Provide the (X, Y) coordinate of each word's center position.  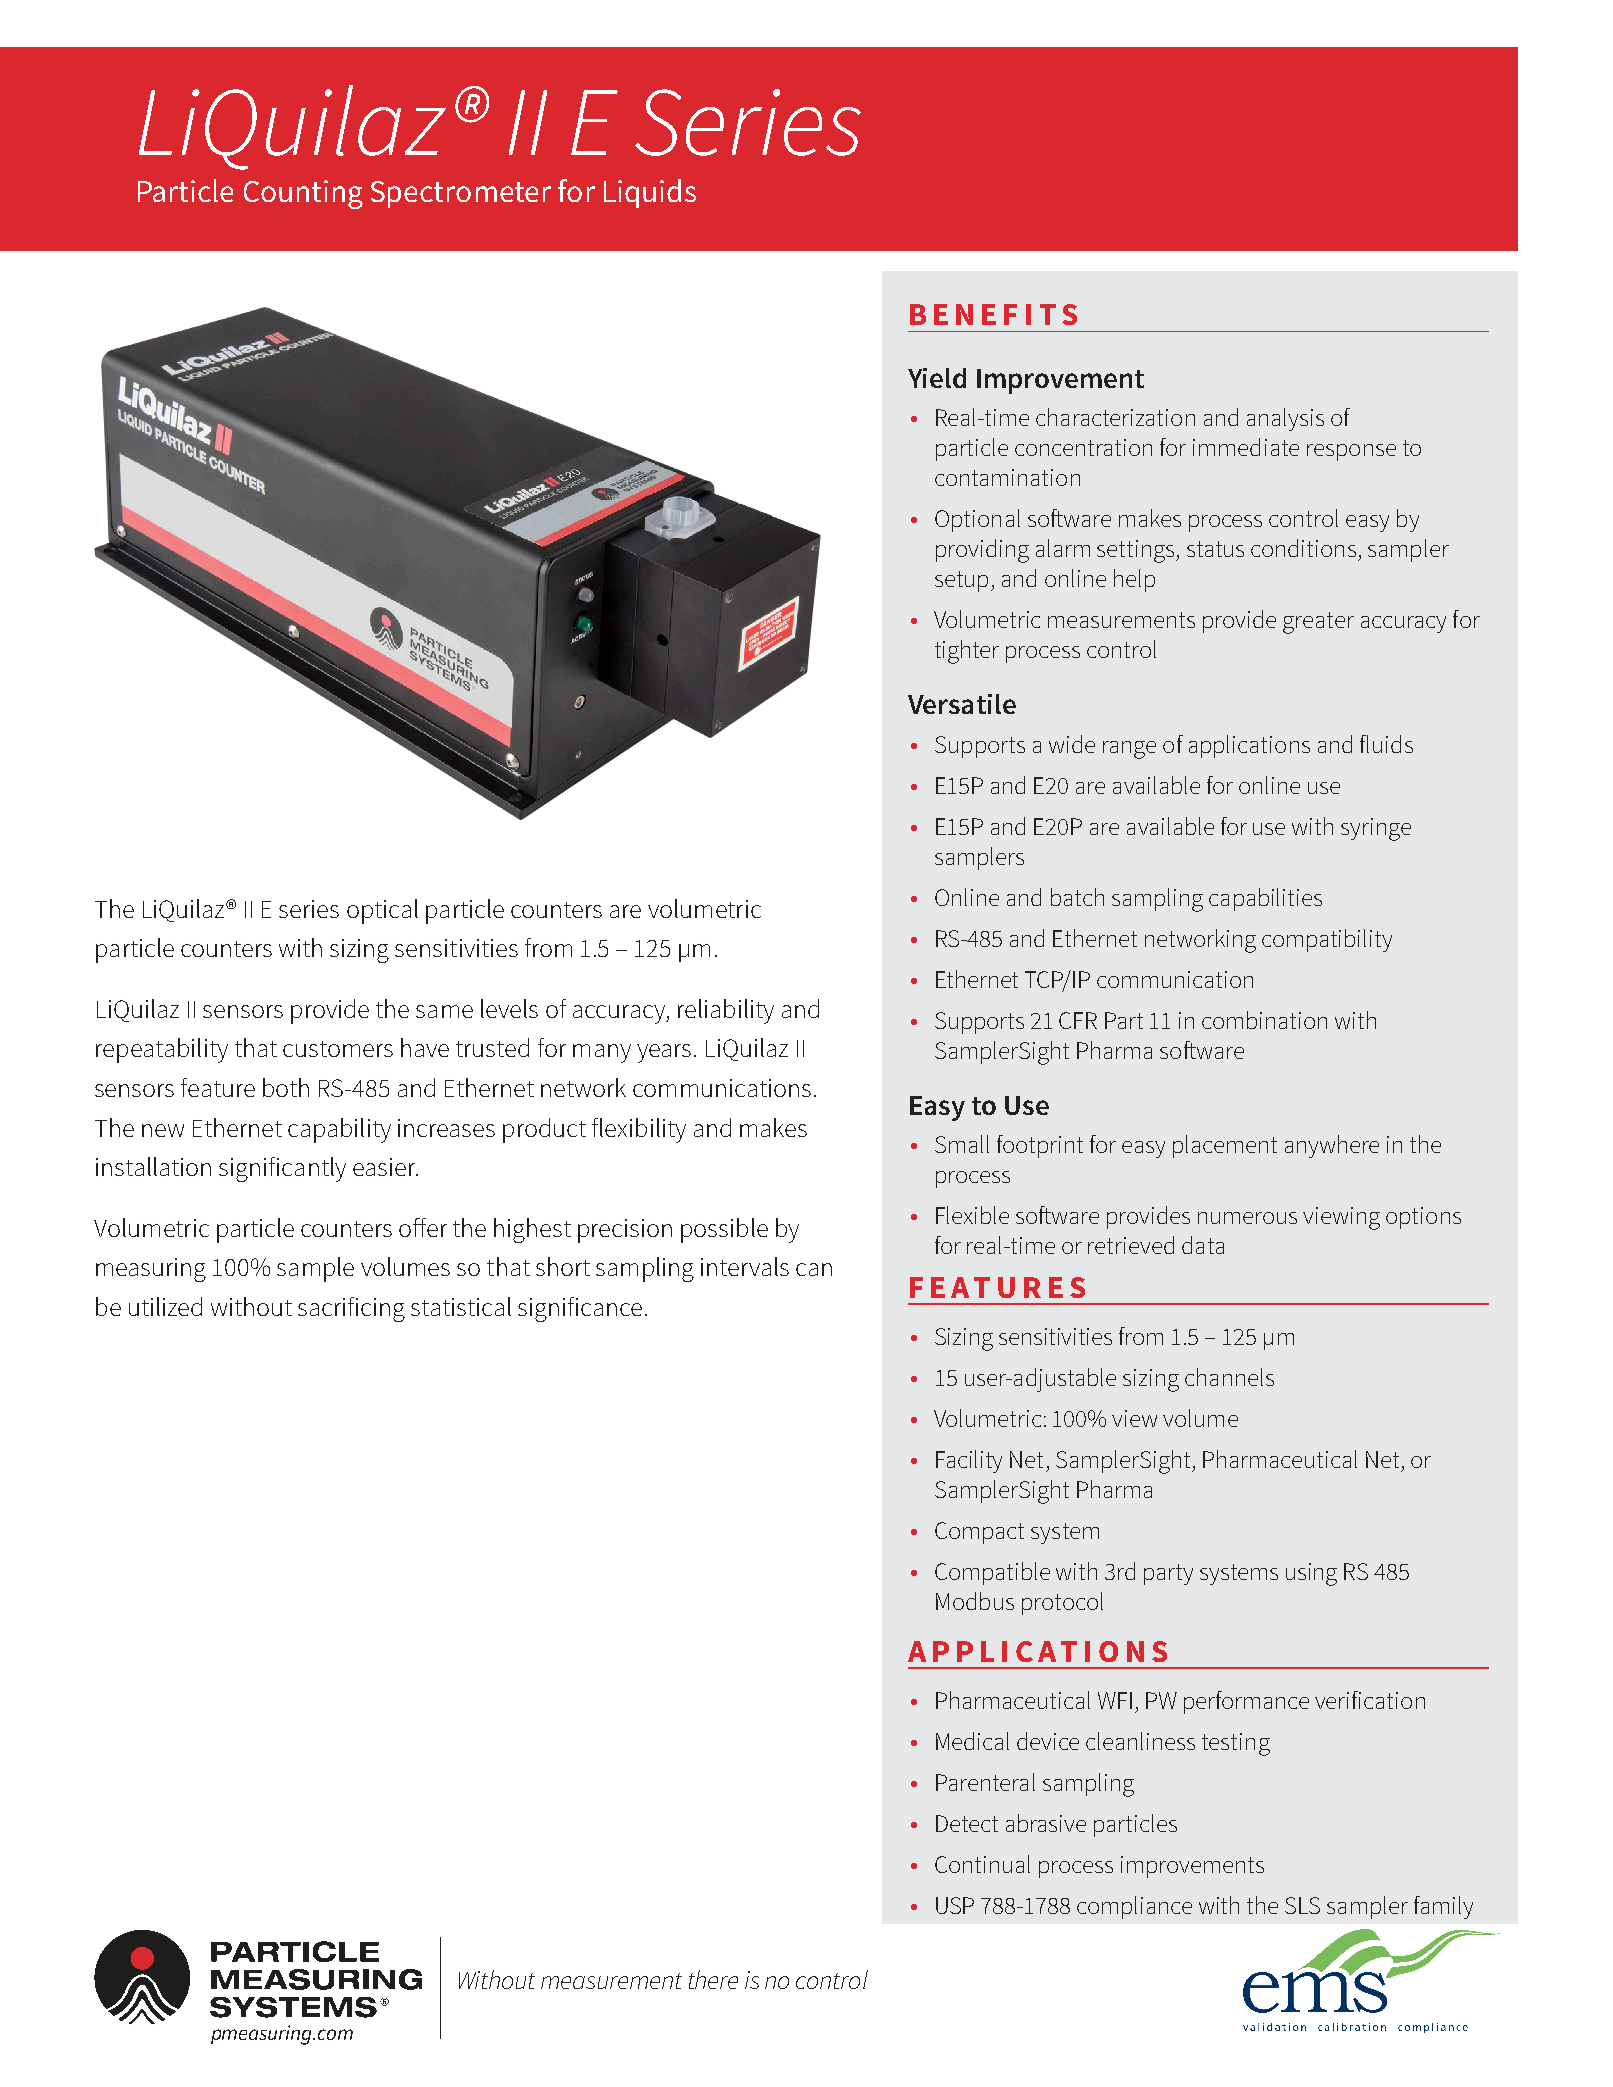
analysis (1285, 419)
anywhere (1332, 1146)
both (286, 1087)
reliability (726, 1011)
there (713, 1979)
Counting (303, 194)
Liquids (650, 193)
